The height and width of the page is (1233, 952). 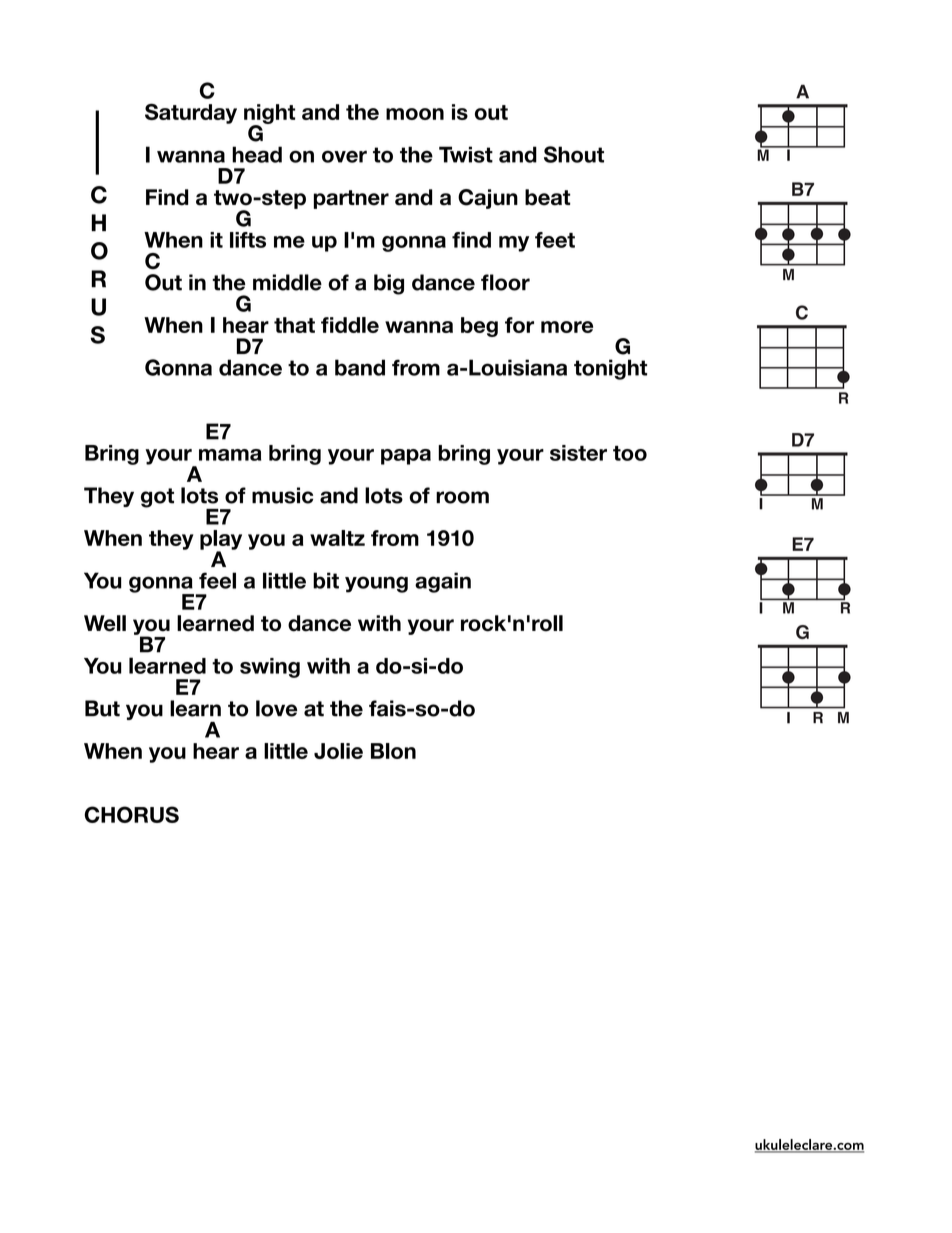 I want to click on floor, so click(x=505, y=282).
